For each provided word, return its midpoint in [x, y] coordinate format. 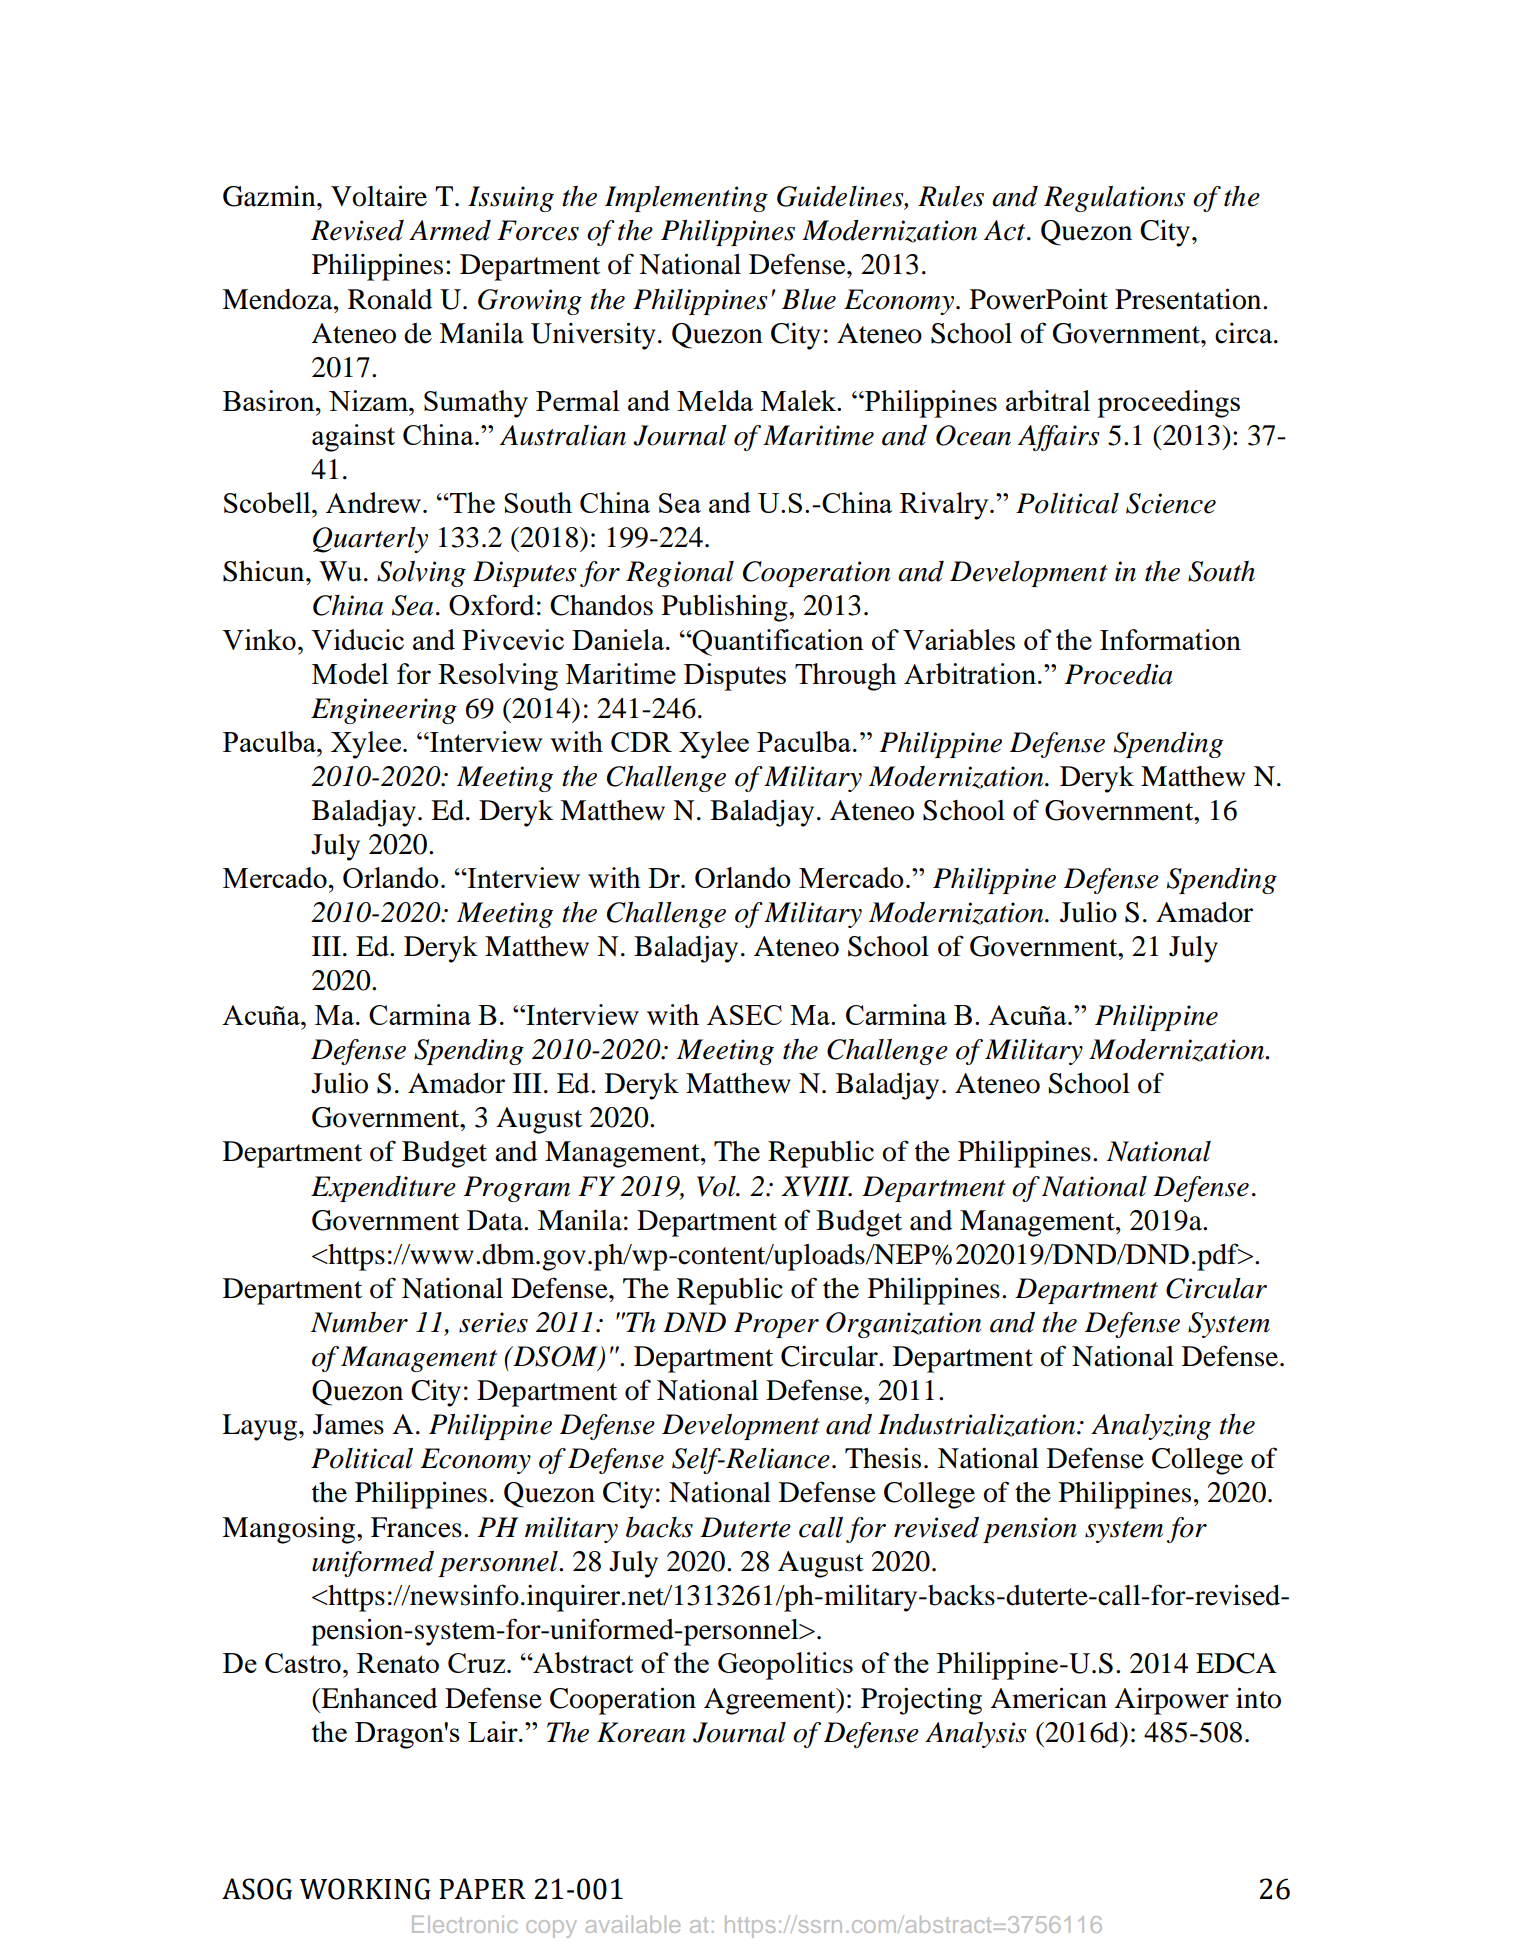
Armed [450, 230]
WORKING [365, 1889]
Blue [809, 299]
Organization [903, 1325]
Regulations [1114, 199]
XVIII [816, 1186]
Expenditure [383, 1189]
